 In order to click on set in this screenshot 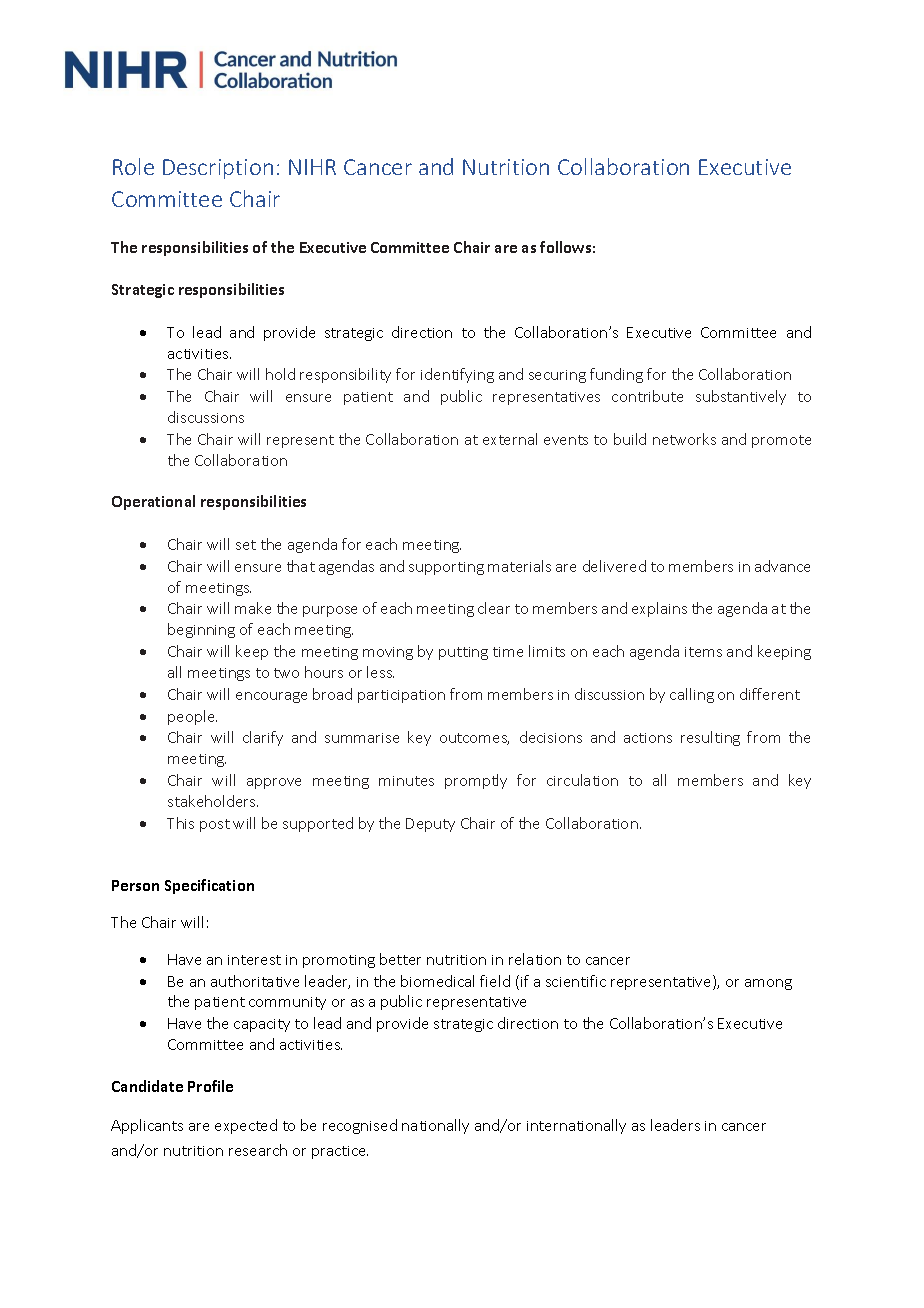, I will do `click(246, 545)`.
